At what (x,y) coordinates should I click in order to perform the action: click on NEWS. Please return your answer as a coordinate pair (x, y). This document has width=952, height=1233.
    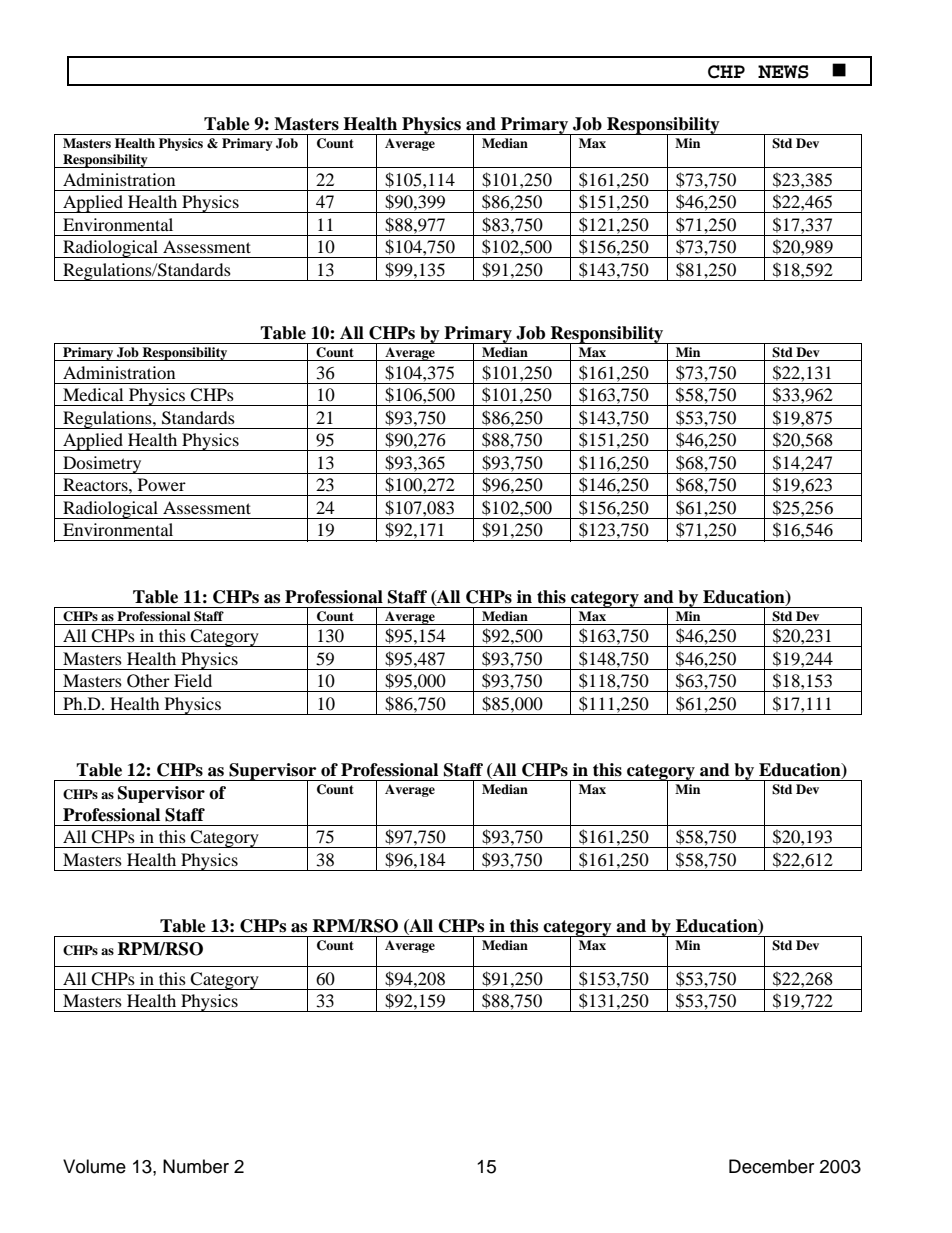
    Looking at the image, I should click on (783, 72).
